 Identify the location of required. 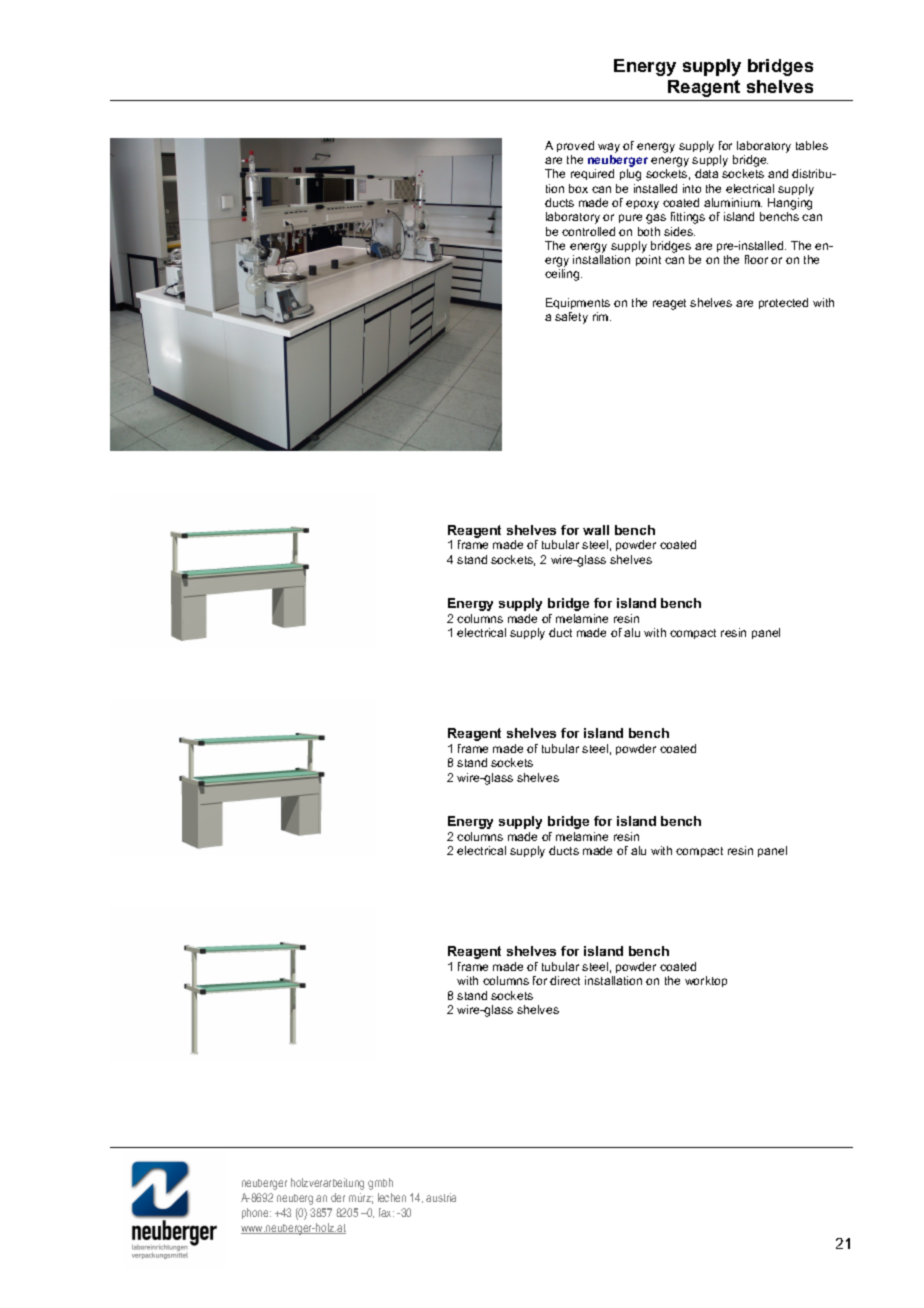
(592, 174).
